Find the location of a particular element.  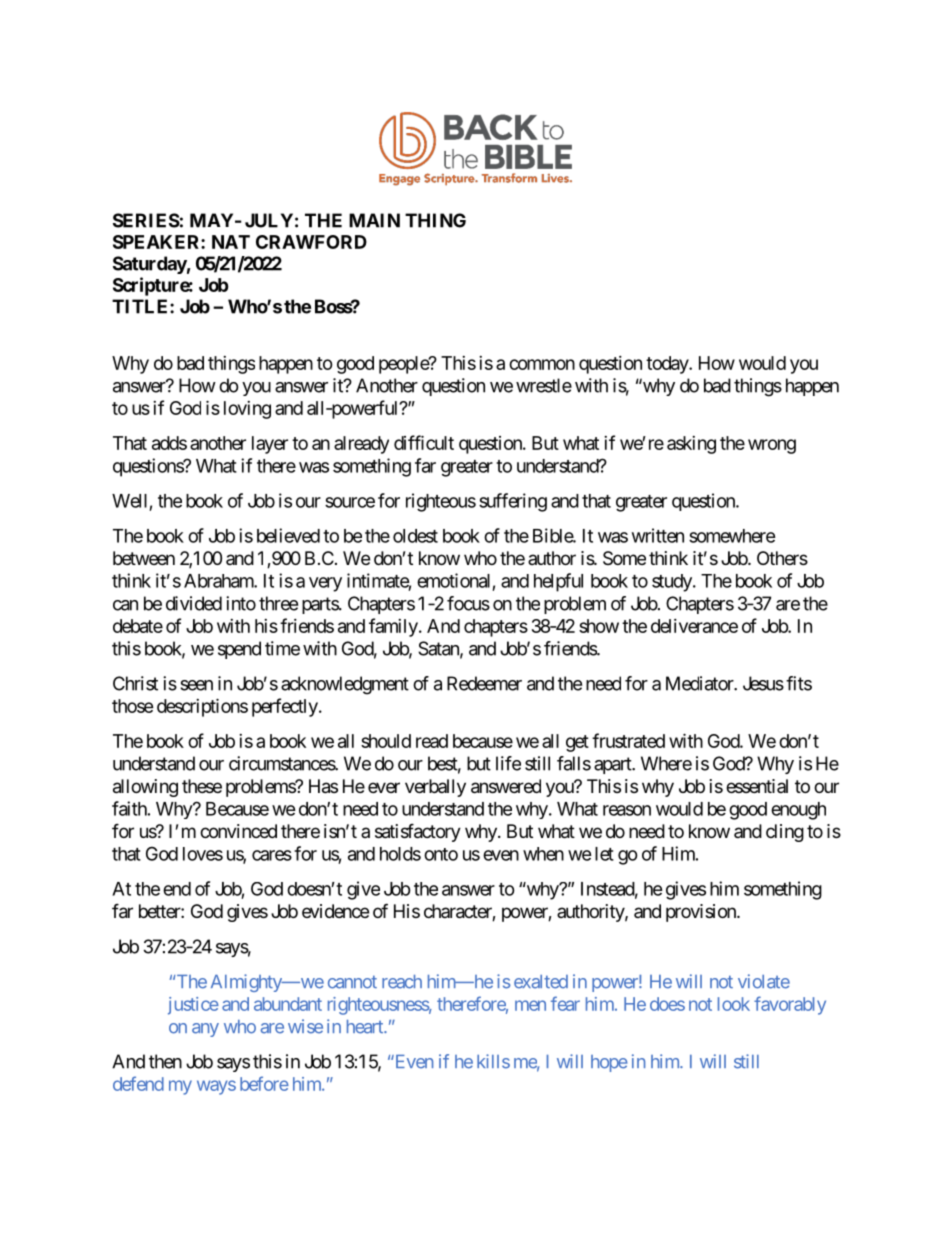

life is located at coordinates (508, 763).
